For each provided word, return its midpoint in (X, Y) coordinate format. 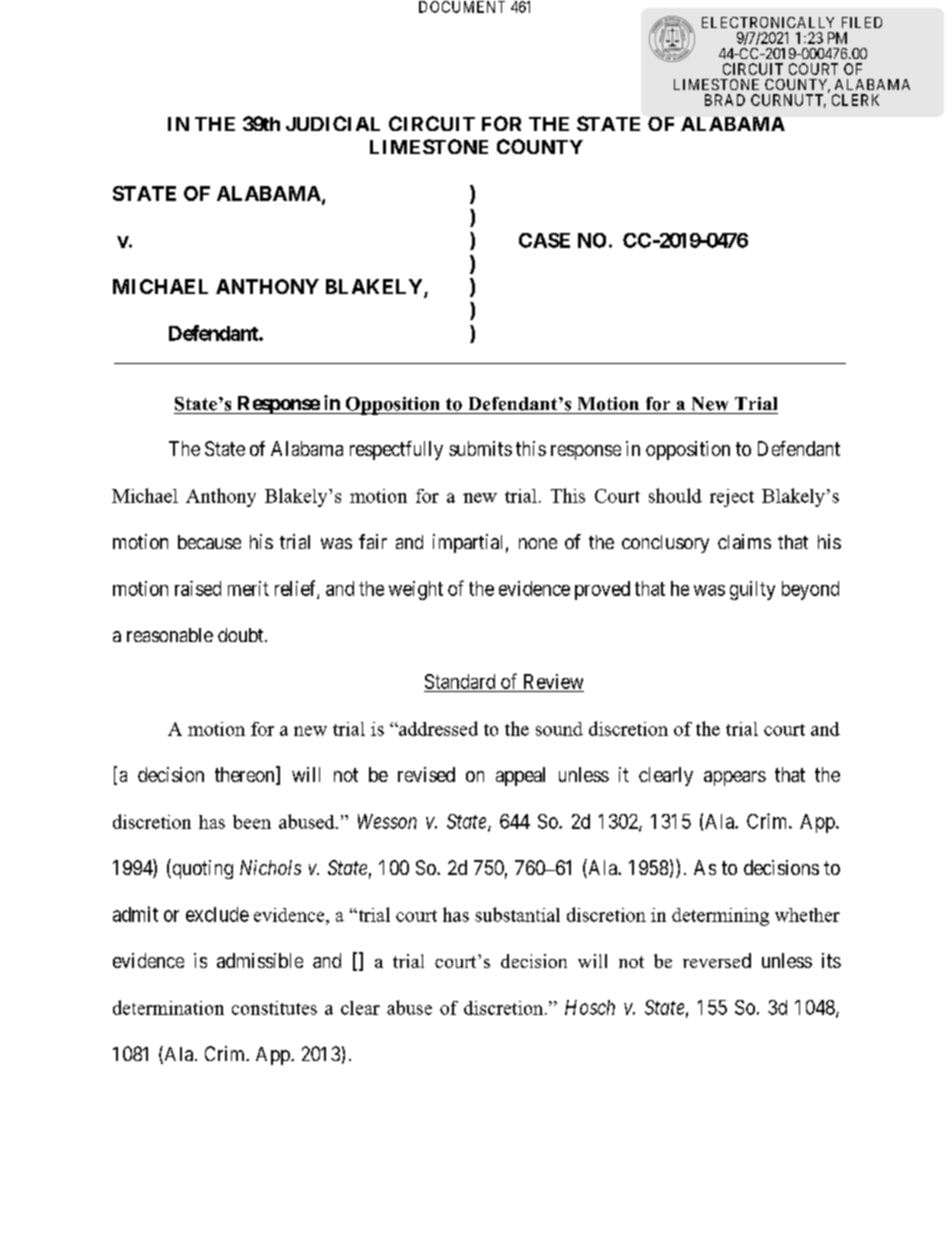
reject (732, 498)
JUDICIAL (333, 123)
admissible (260, 960)
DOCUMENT (462, 7)
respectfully (396, 450)
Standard (460, 681)
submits (480, 448)
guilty (752, 590)
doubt (242, 635)
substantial (517, 914)
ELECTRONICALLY (768, 22)
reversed (717, 960)
